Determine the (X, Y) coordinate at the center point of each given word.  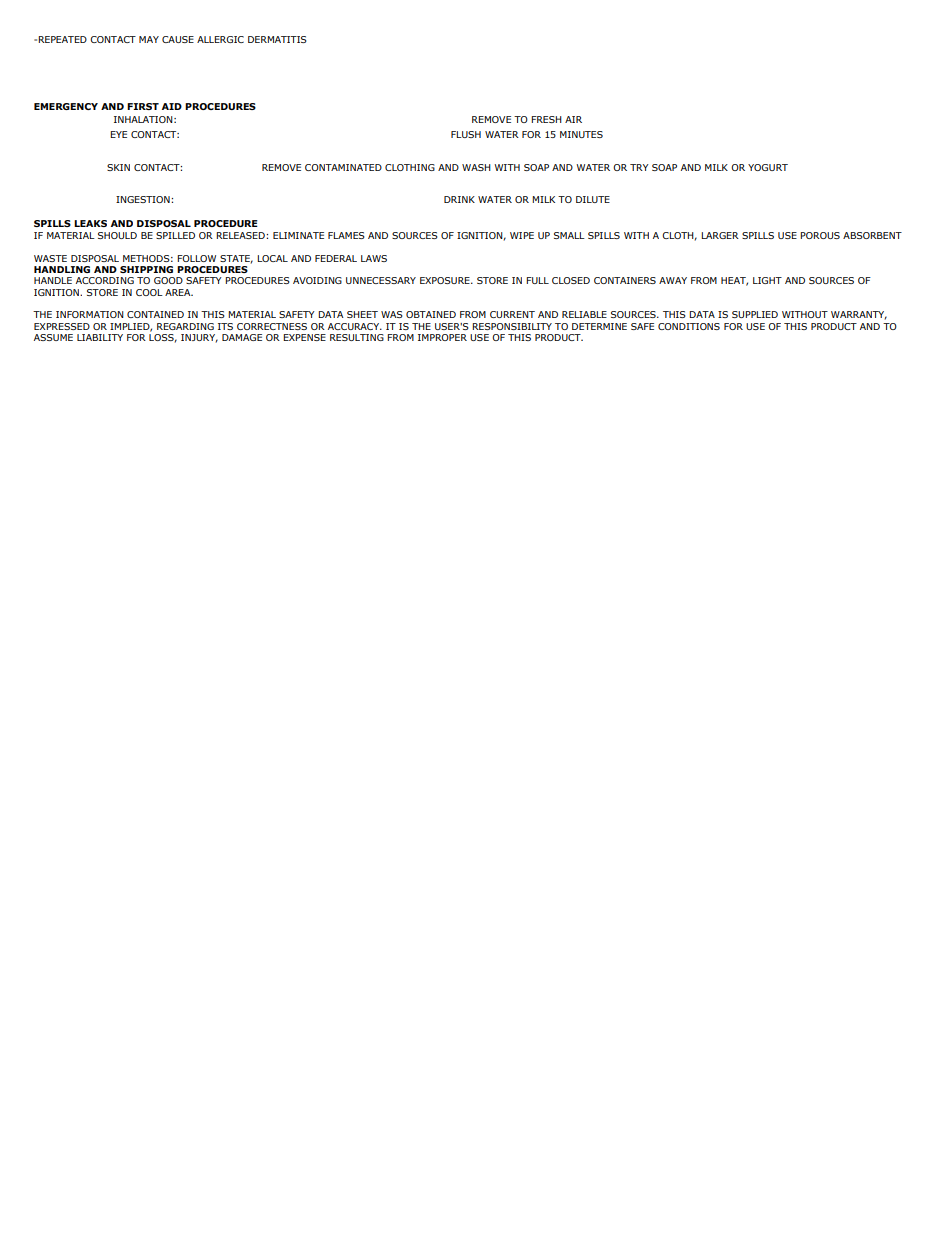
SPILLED (175, 235)
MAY (149, 39)
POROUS (820, 235)
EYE (118, 134)
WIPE (522, 235)
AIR (573, 119)
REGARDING (185, 326)
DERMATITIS (277, 39)
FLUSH (466, 134)
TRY (639, 167)
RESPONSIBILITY (512, 326)
